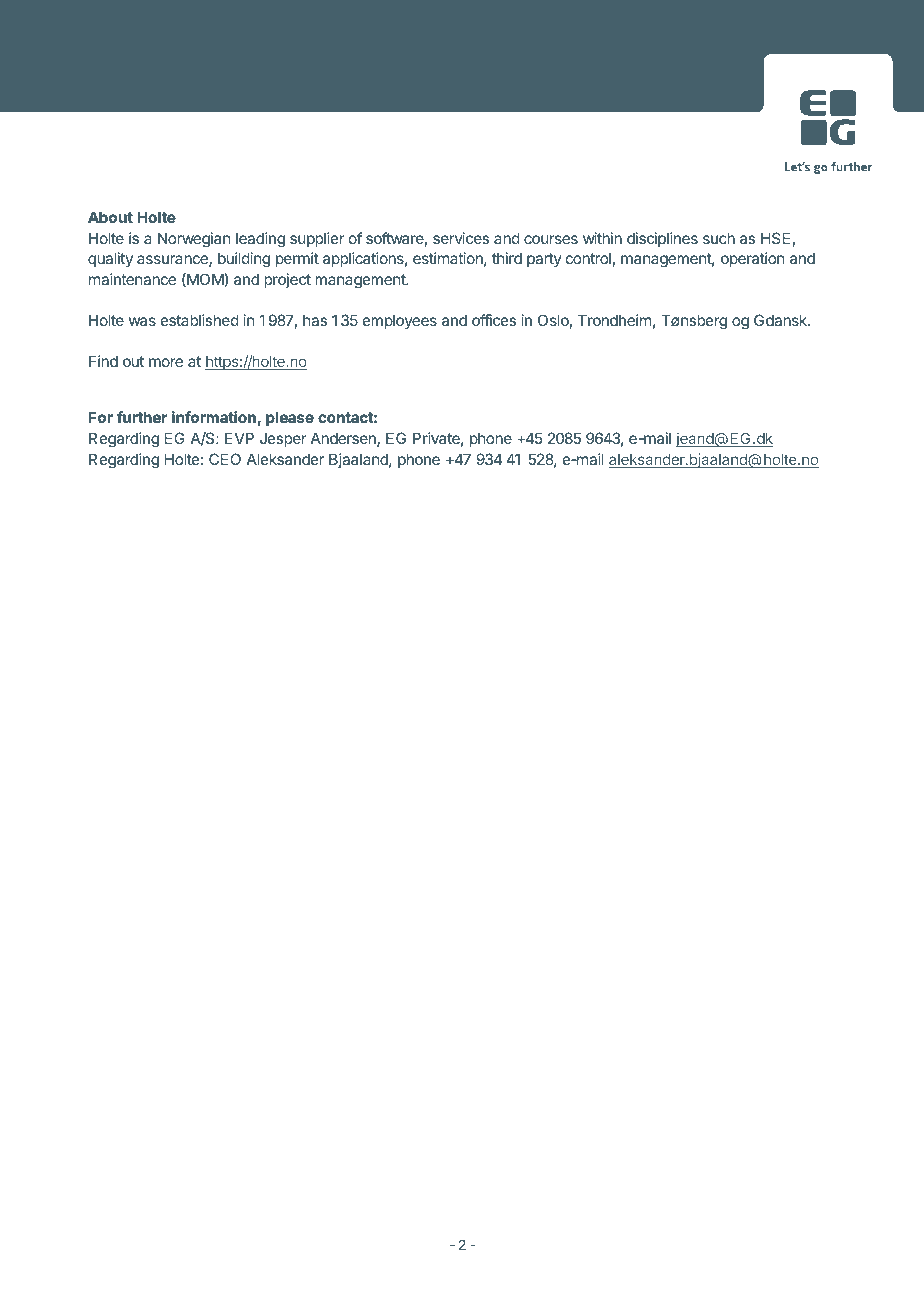 The width and height of the screenshot is (924, 1308). What do you see at coordinates (752, 259) in the screenshot?
I see `operation` at bounding box center [752, 259].
